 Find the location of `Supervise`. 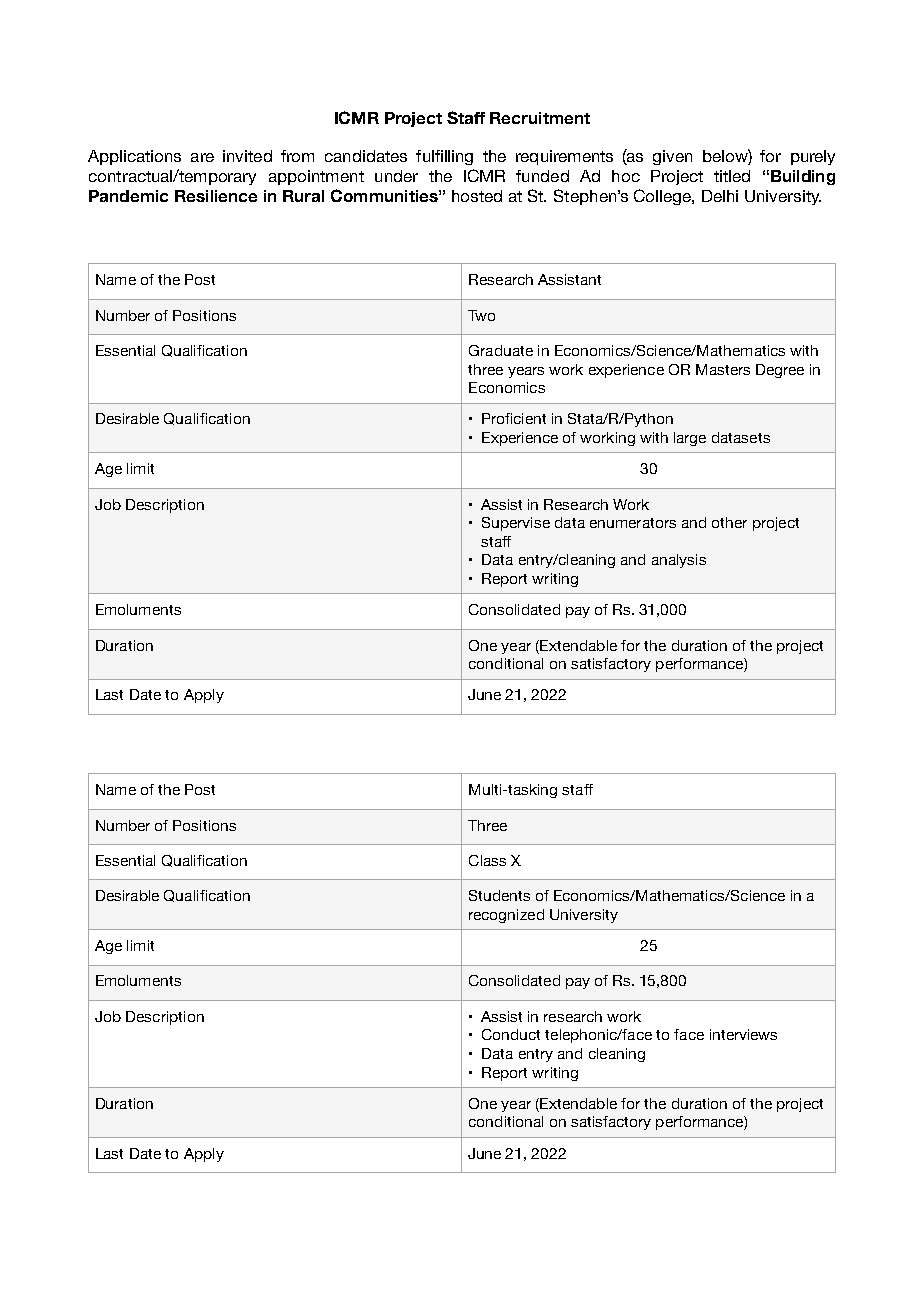

Supervise is located at coordinates (516, 524).
